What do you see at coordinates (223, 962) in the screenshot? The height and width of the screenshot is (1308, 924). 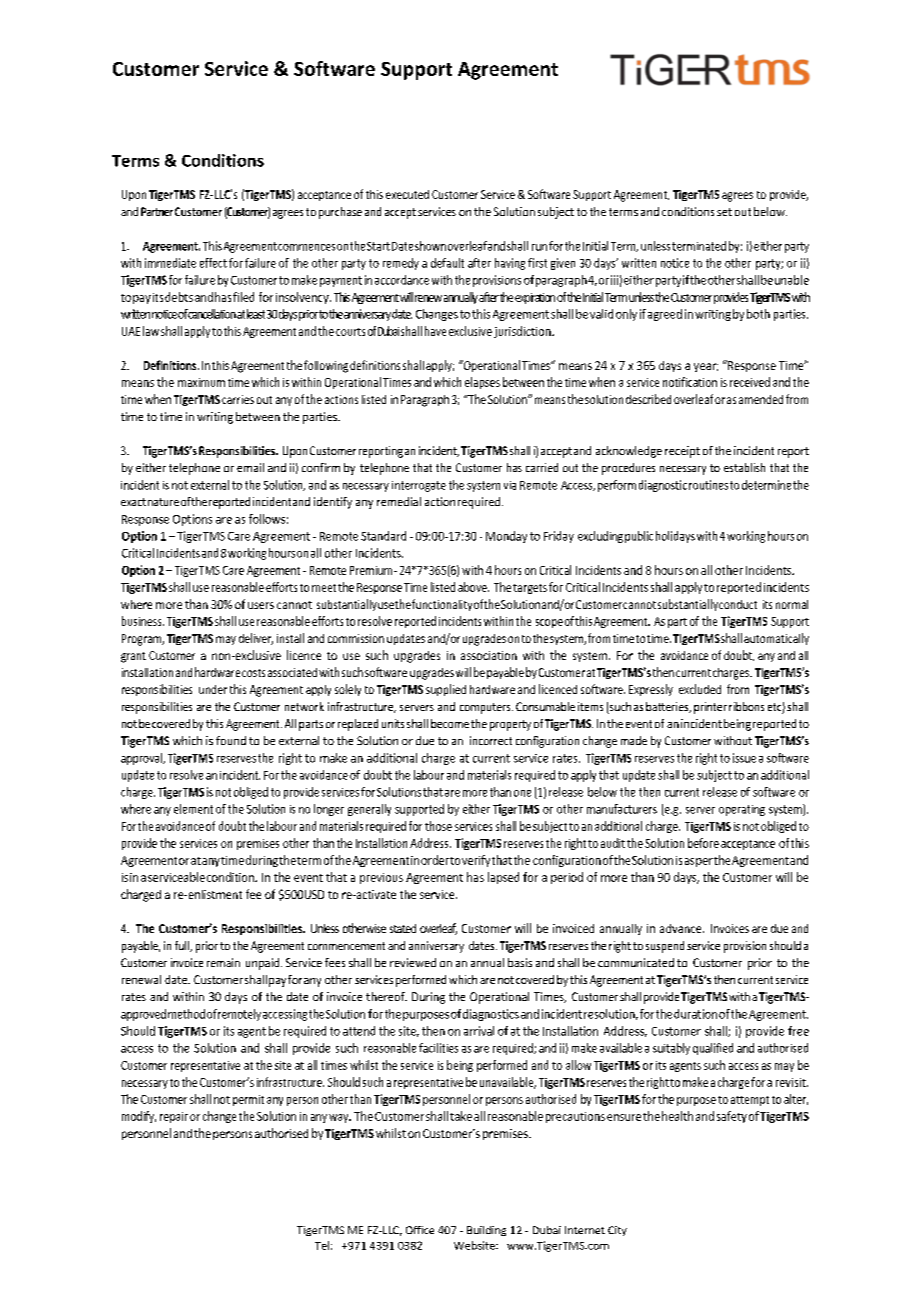 I see `remain` at bounding box center [223, 962].
